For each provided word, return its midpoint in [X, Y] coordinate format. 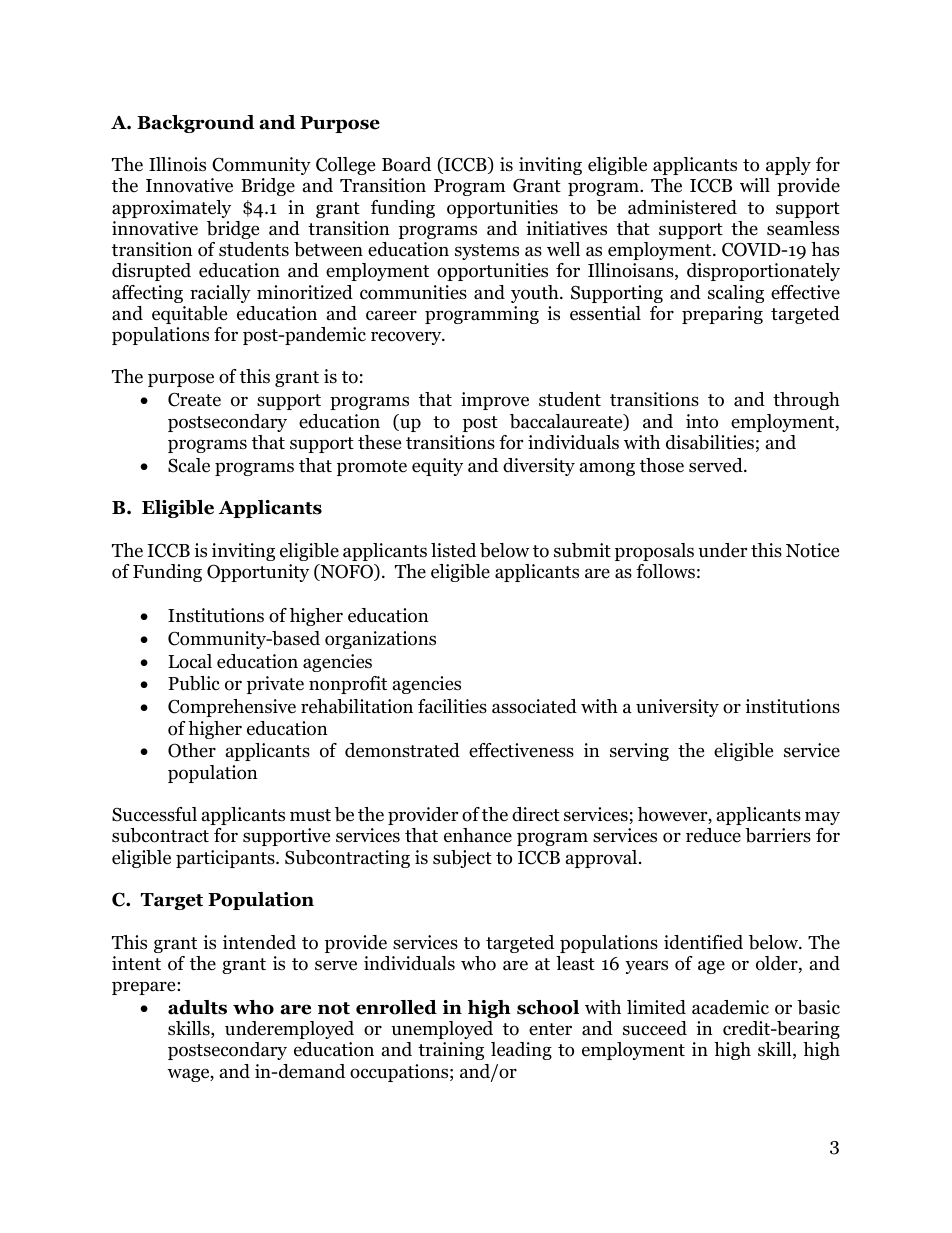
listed [453, 550]
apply [788, 166]
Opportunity [258, 573]
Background [196, 124]
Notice [812, 550]
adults [197, 1007]
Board [406, 164]
